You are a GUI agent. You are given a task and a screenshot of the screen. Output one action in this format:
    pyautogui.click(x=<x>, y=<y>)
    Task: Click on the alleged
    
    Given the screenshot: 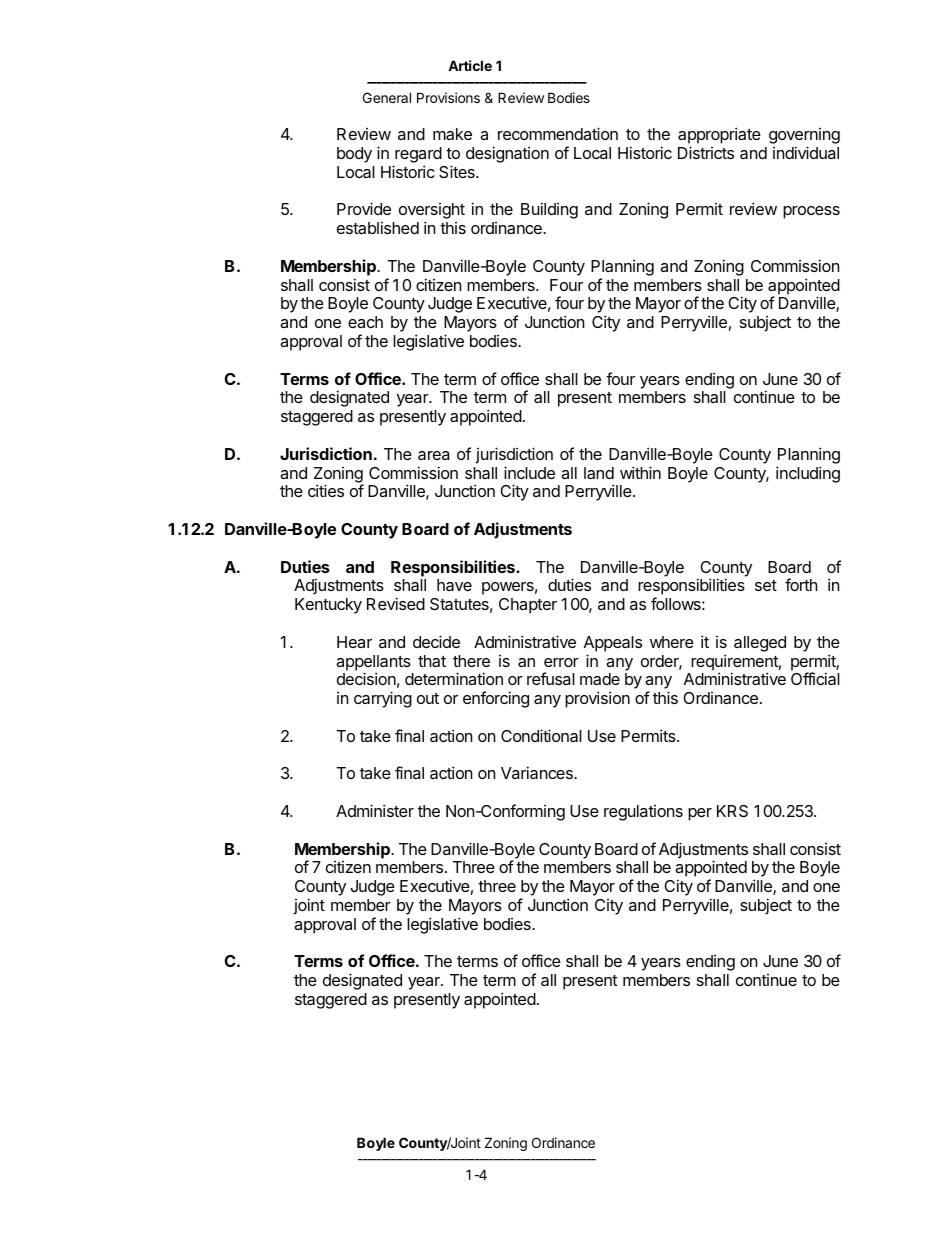 What is the action you would take?
    pyautogui.click(x=760, y=644)
